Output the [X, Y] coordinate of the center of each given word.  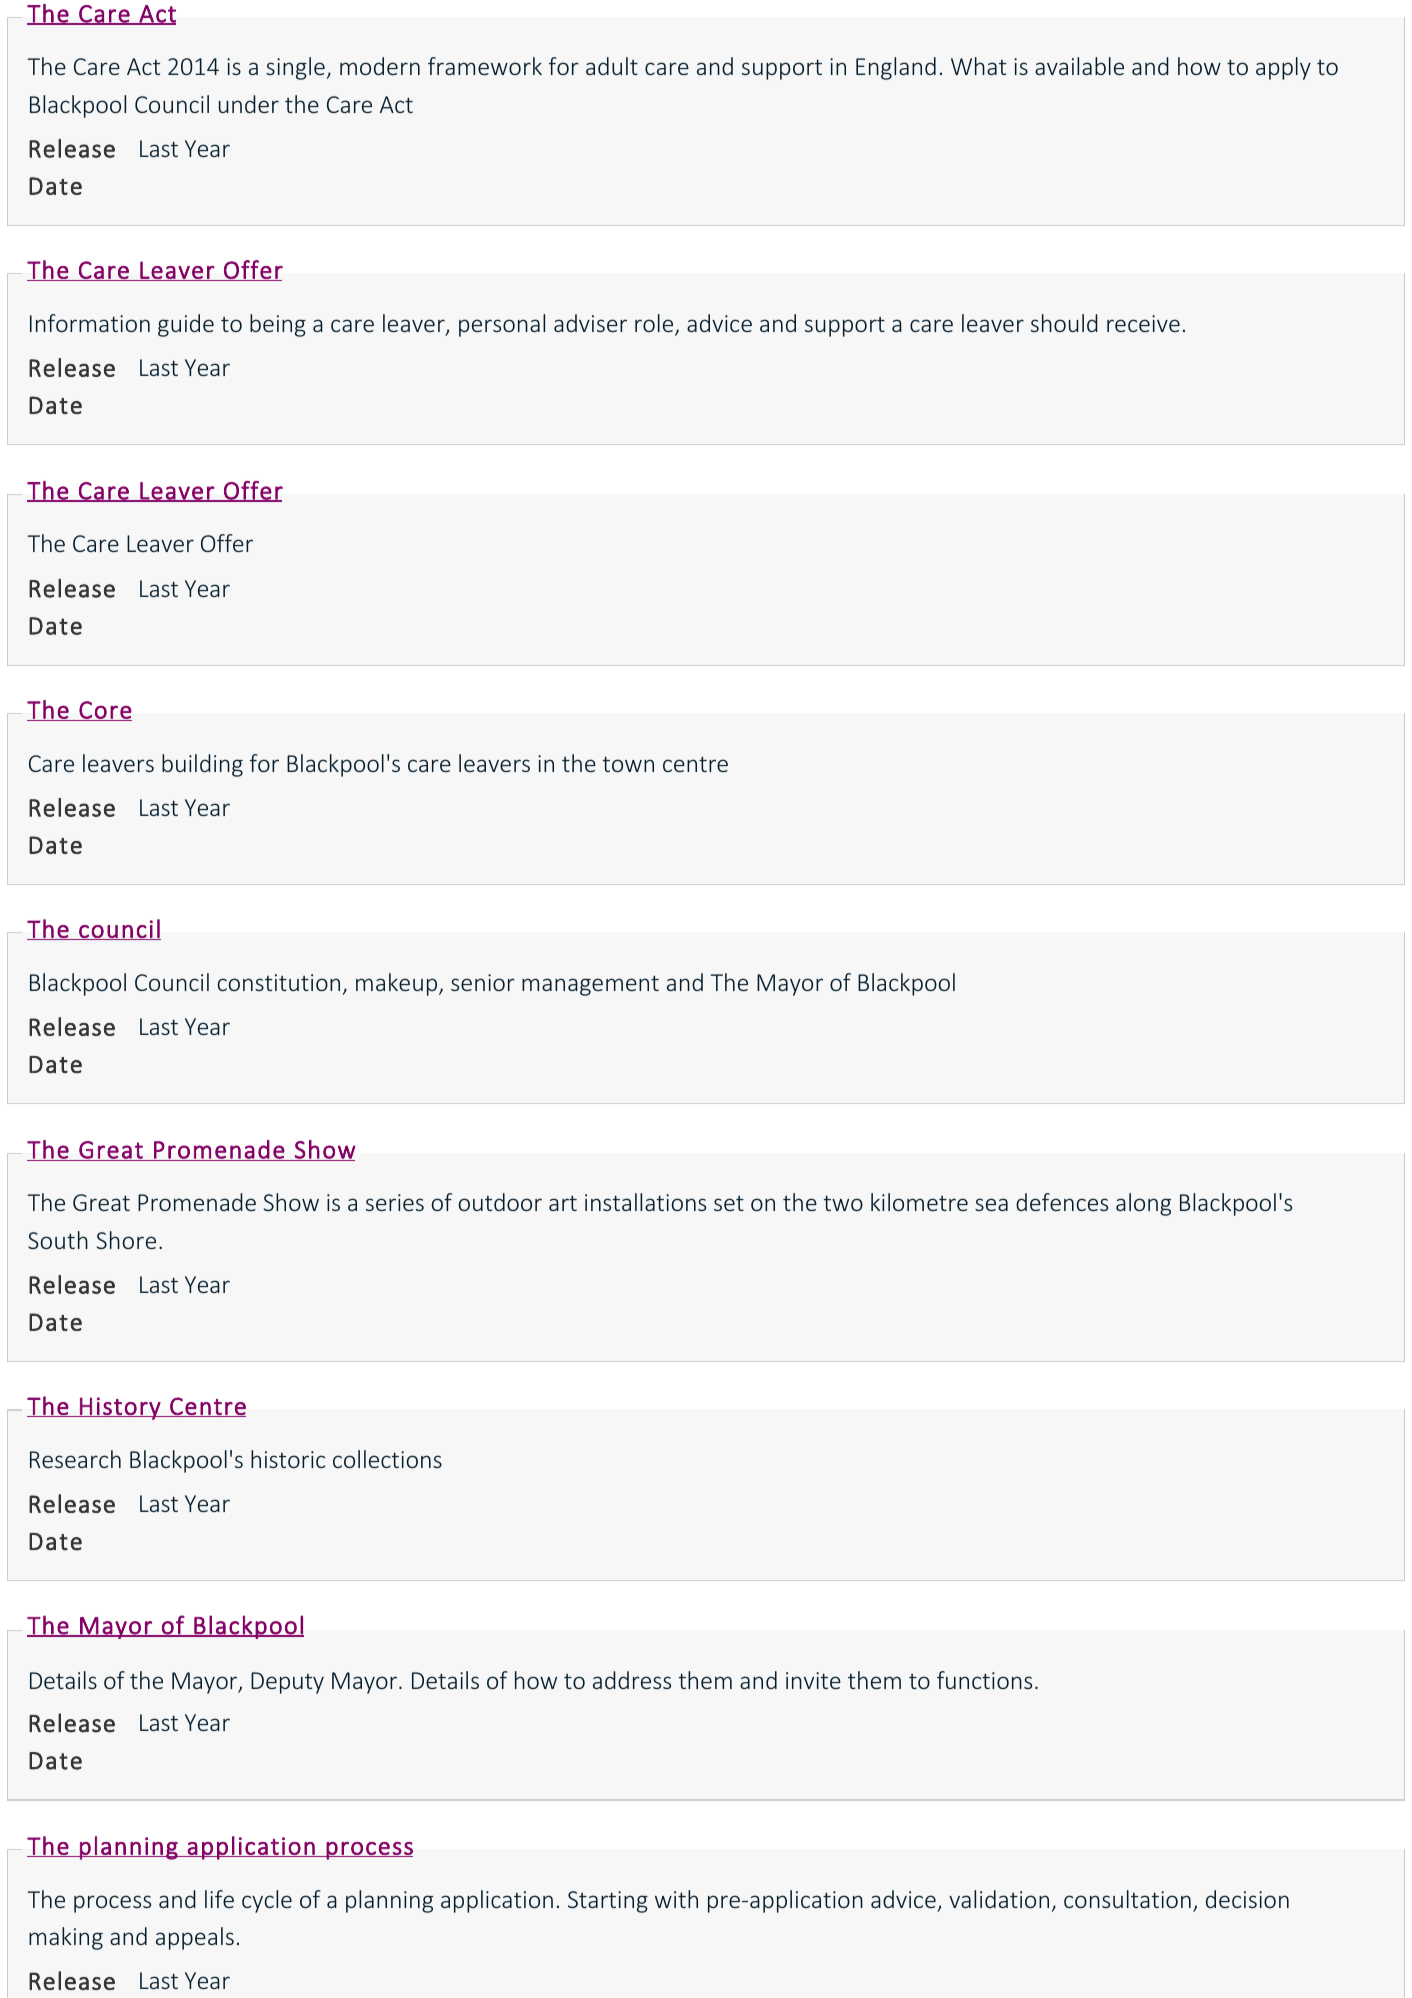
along [1143, 1204]
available [1079, 66]
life [219, 1899]
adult [612, 66]
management [590, 985]
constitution [279, 982]
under [249, 104]
